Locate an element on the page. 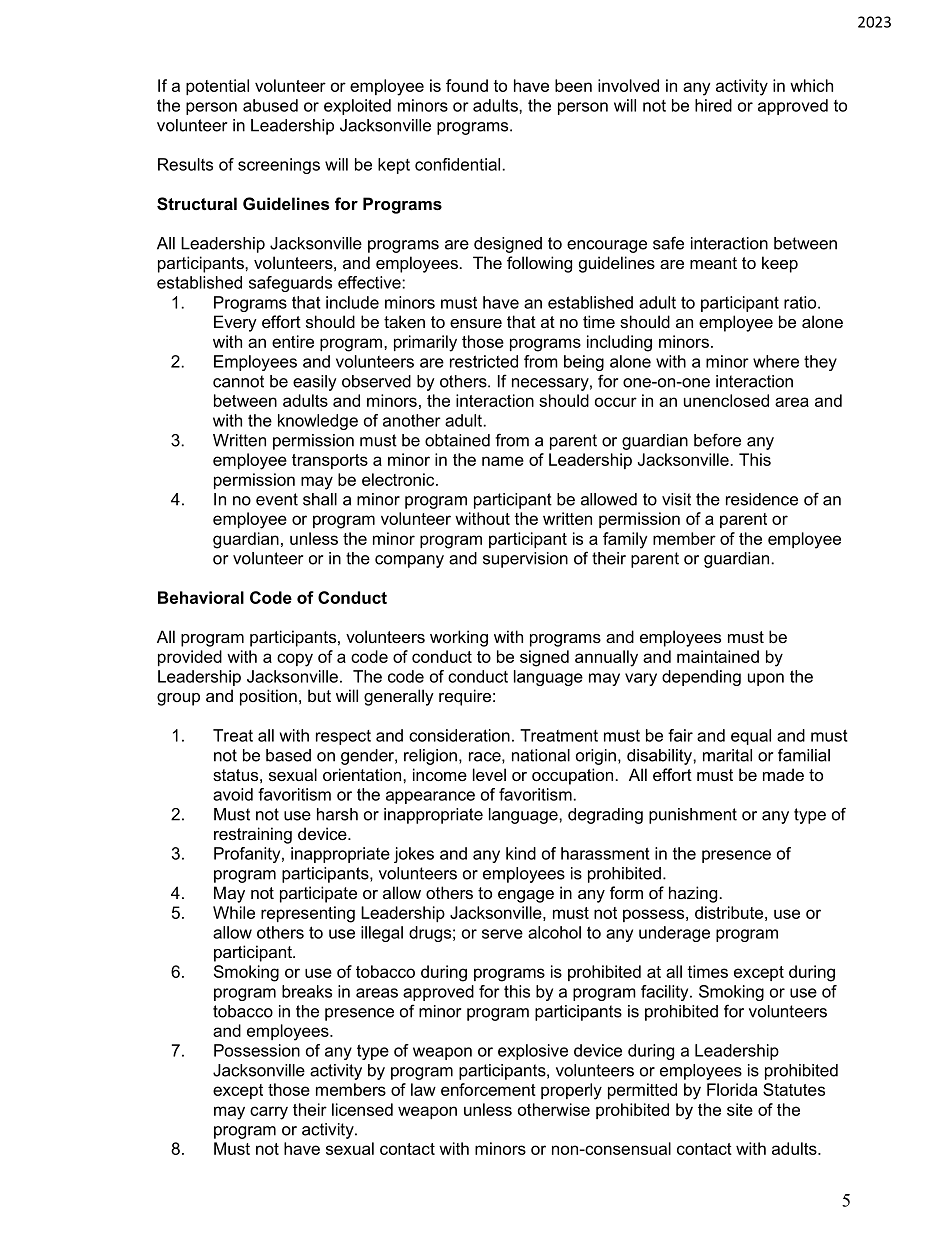 This image has height=1233, width=952. hired is located at coordinates (713, 105).
